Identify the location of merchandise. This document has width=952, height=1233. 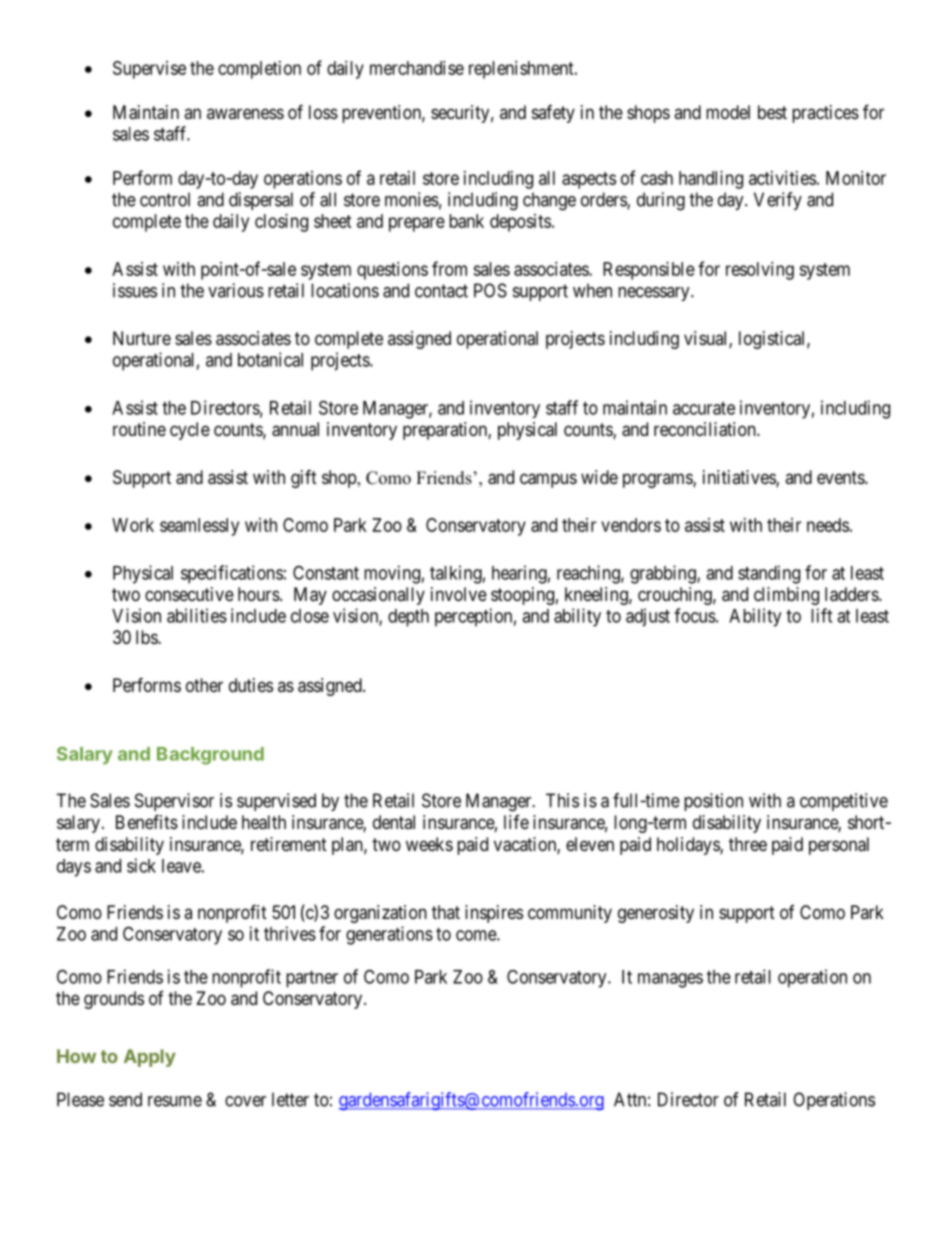
(417, 68).
